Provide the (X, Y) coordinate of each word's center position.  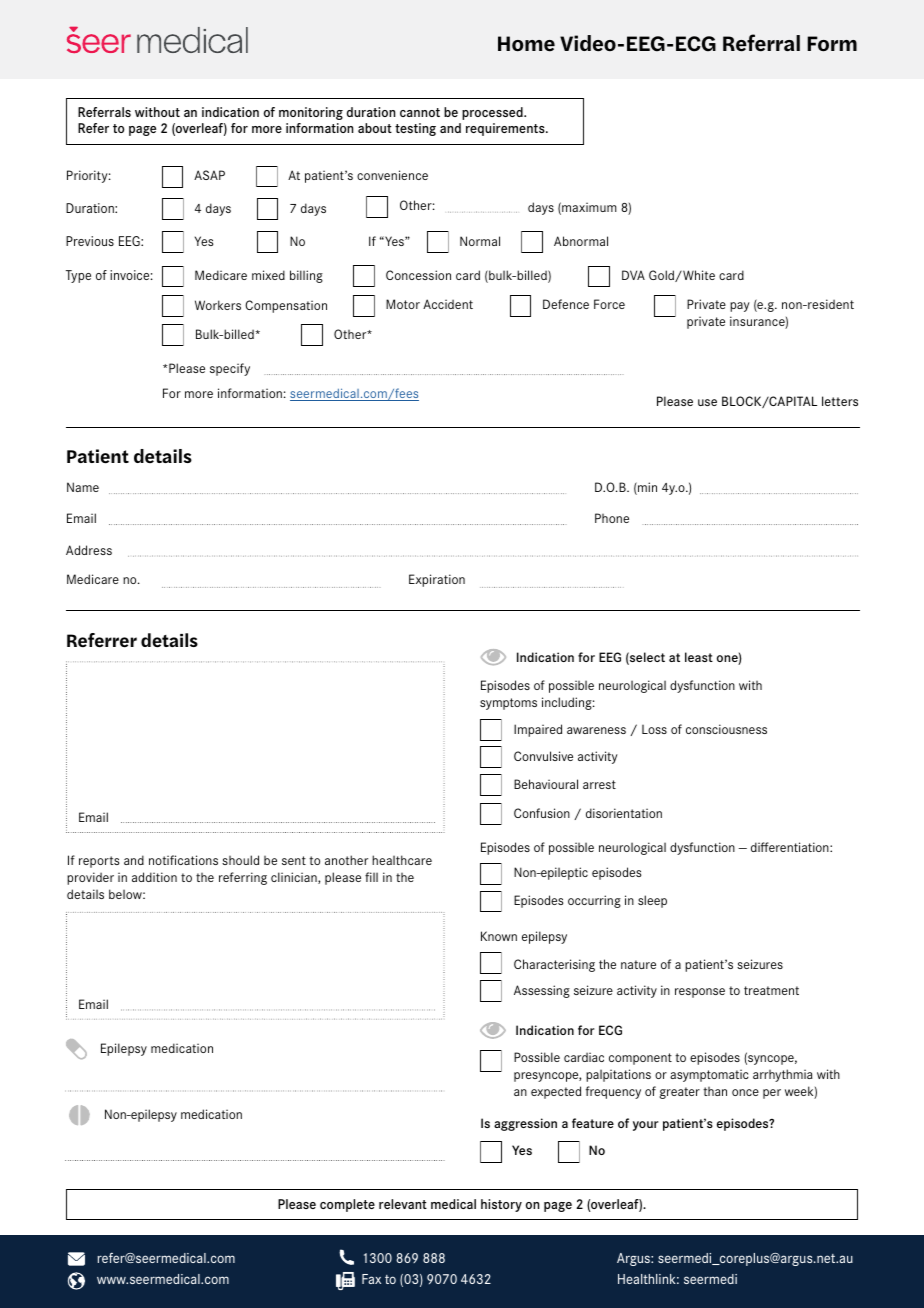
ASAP (209, 175)
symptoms (508, 704)
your (645, 1126)
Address (89, 550)
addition (154, 877)
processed (493, 113)
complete (347, 1205)
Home (526, 44)
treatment (771, 990)
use (707, 402)
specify (230, 369)
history (501, 1205)
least (699, 657)
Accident (448, 304)
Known (499, 936)
